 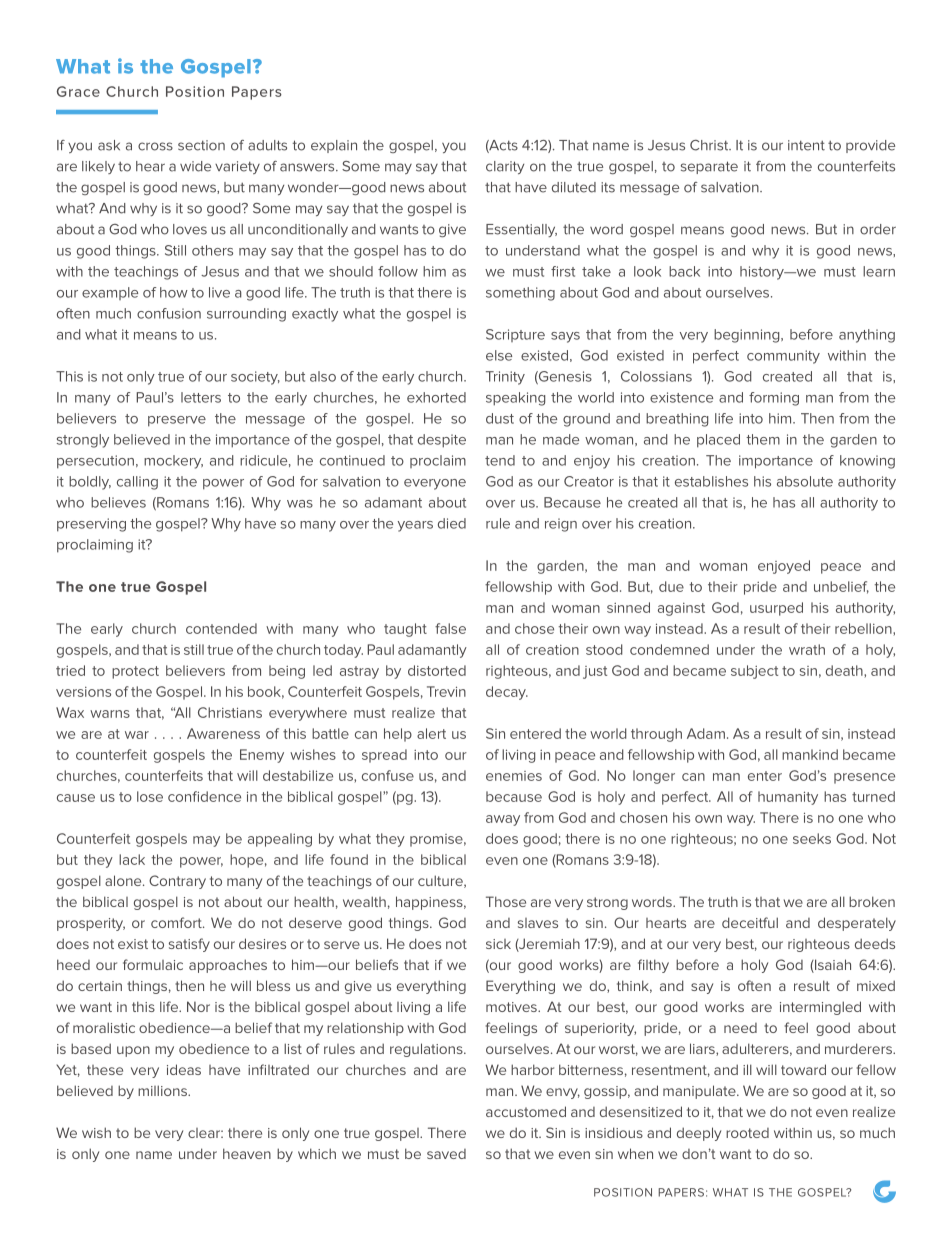 What do you see at coordinates (163, 1090) in the image?
I see `millions` at bounding box center [163, 1090].
